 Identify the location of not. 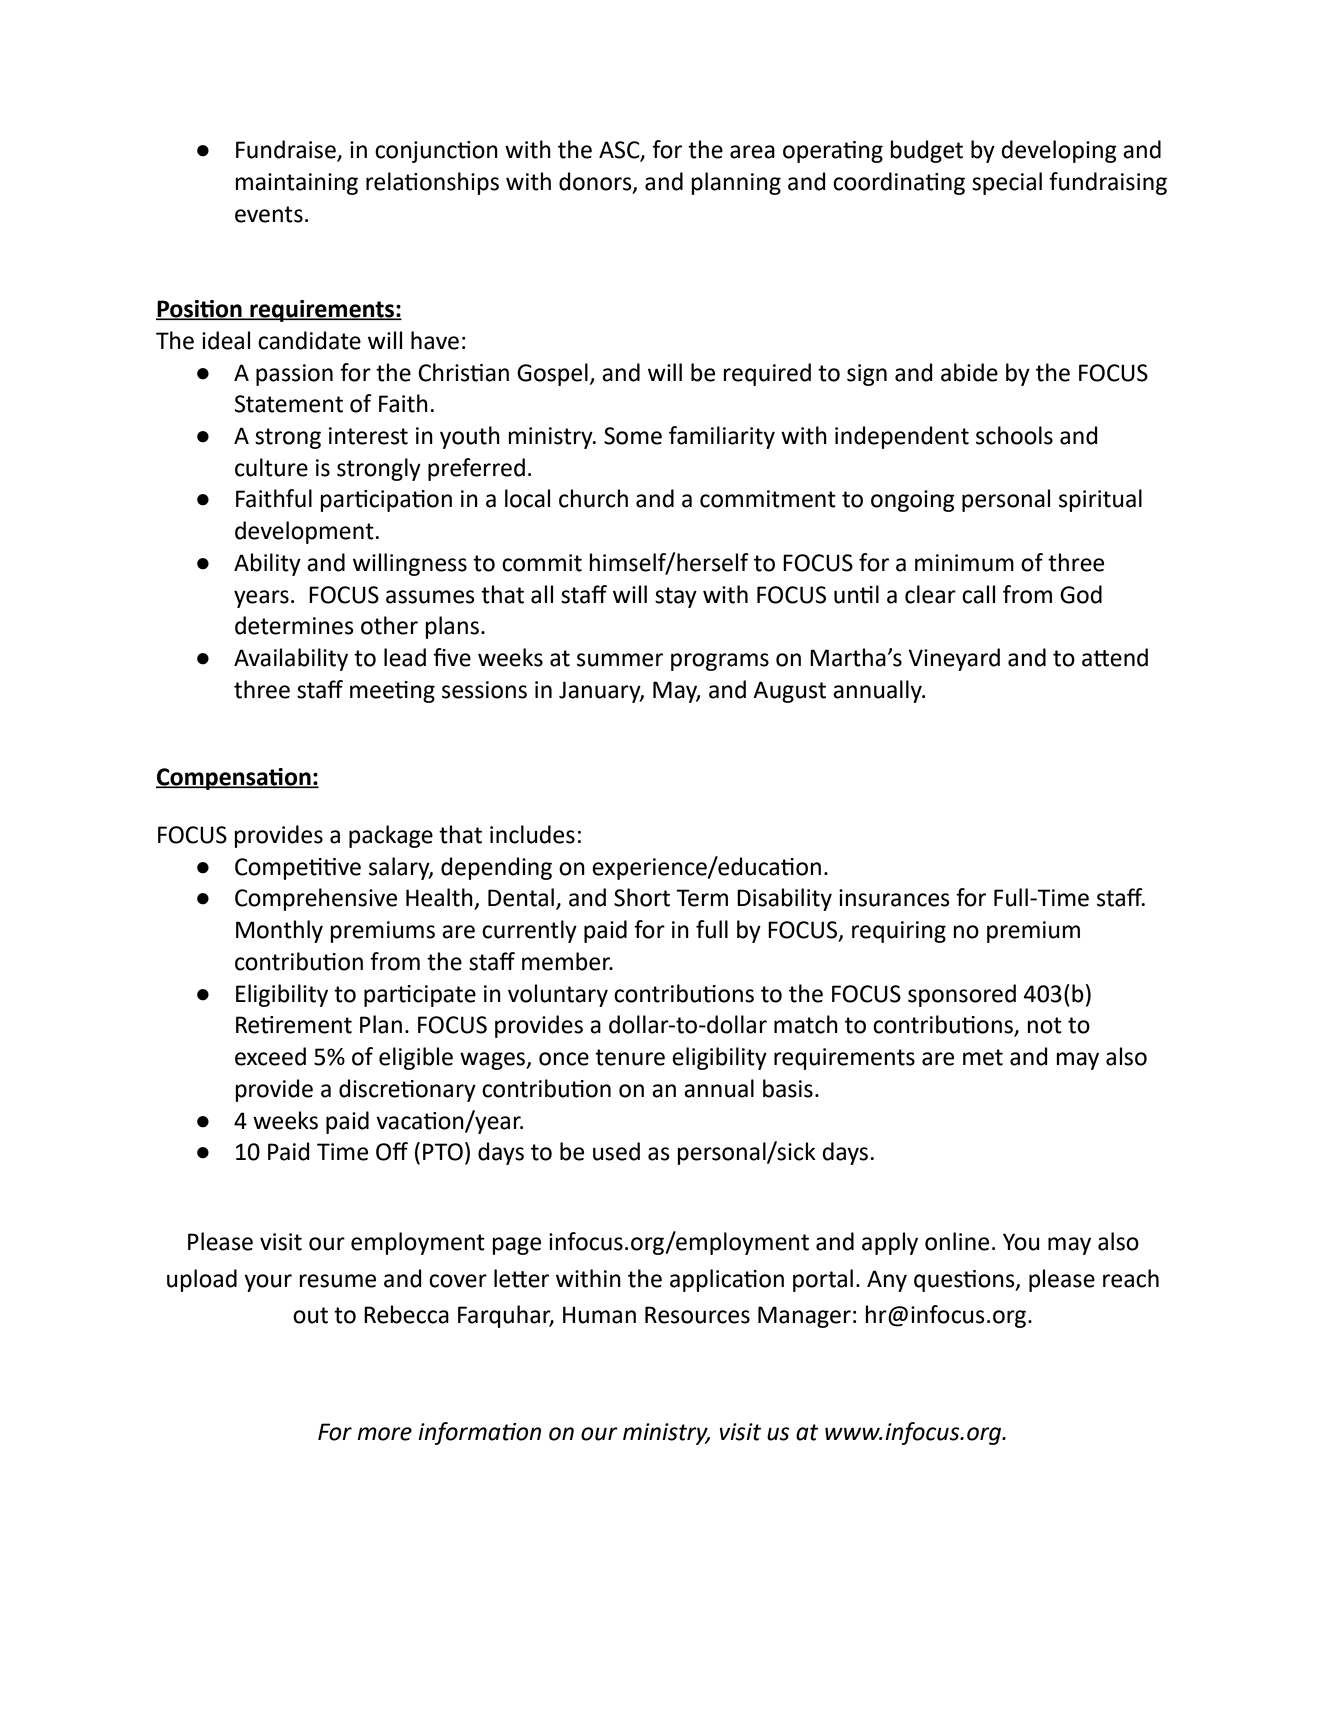
(1045, 1025).
